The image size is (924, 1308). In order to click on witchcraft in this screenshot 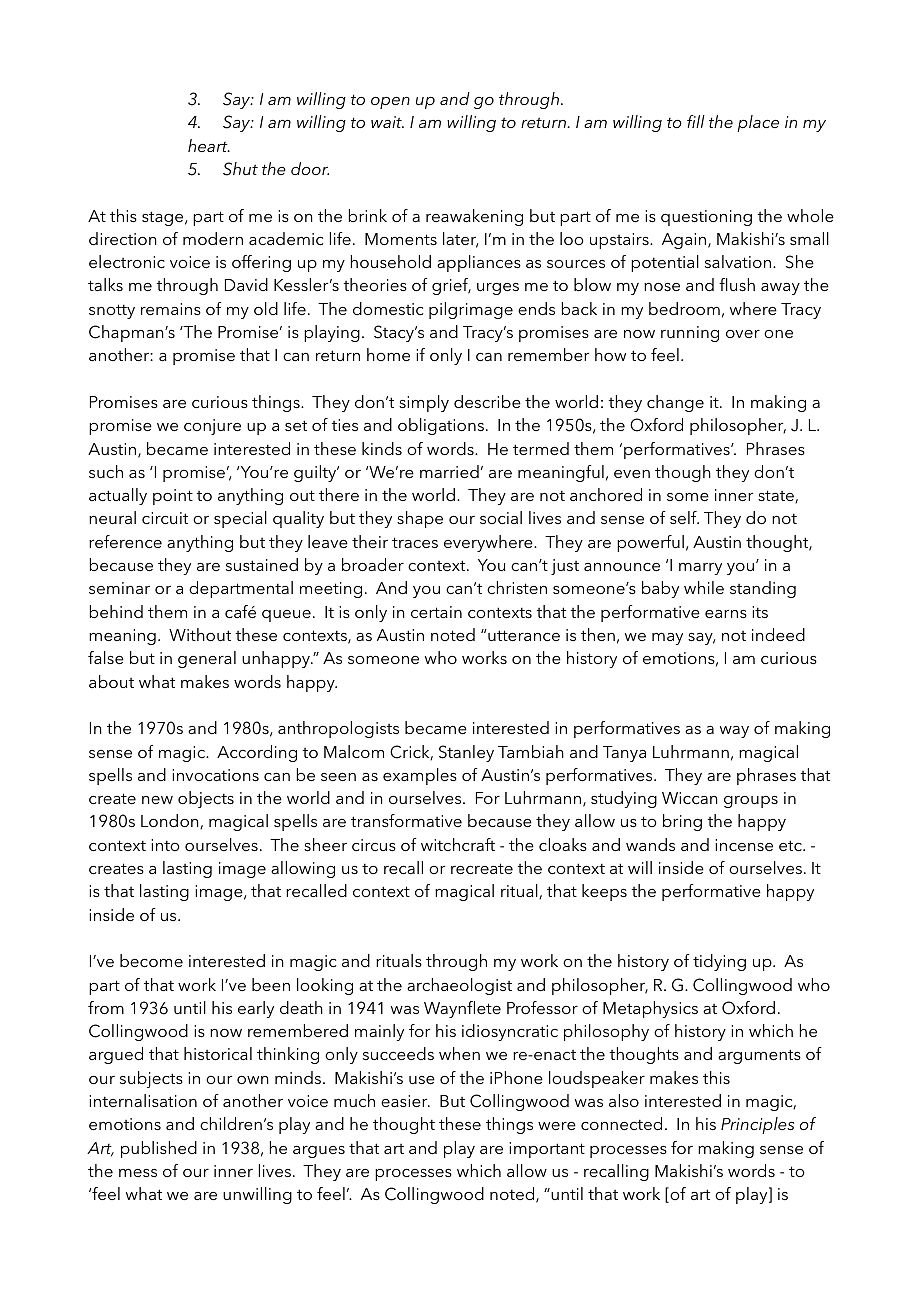, I will do `click(458, 844)`.
